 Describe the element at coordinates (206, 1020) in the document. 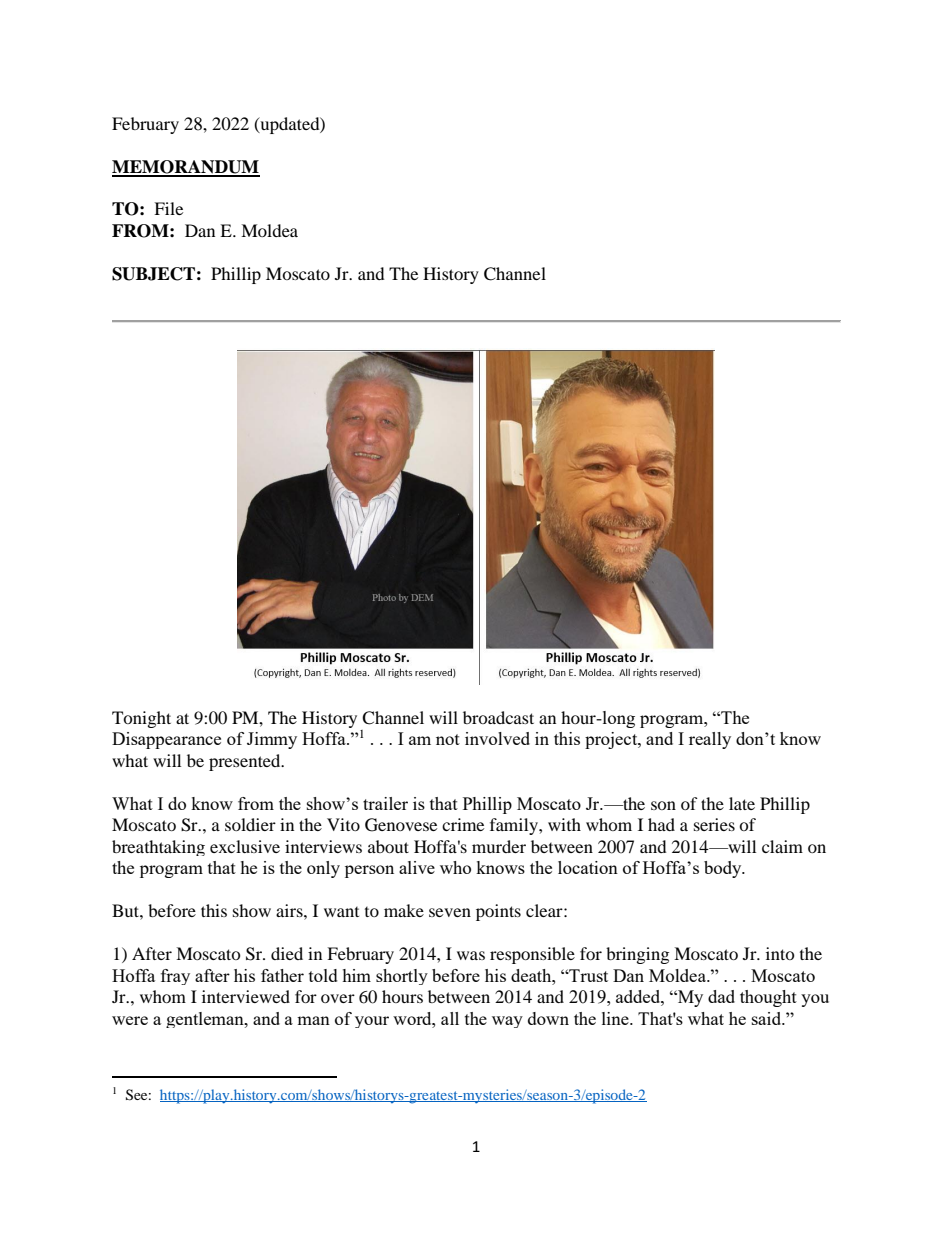

I see `gentleman` at that location.
